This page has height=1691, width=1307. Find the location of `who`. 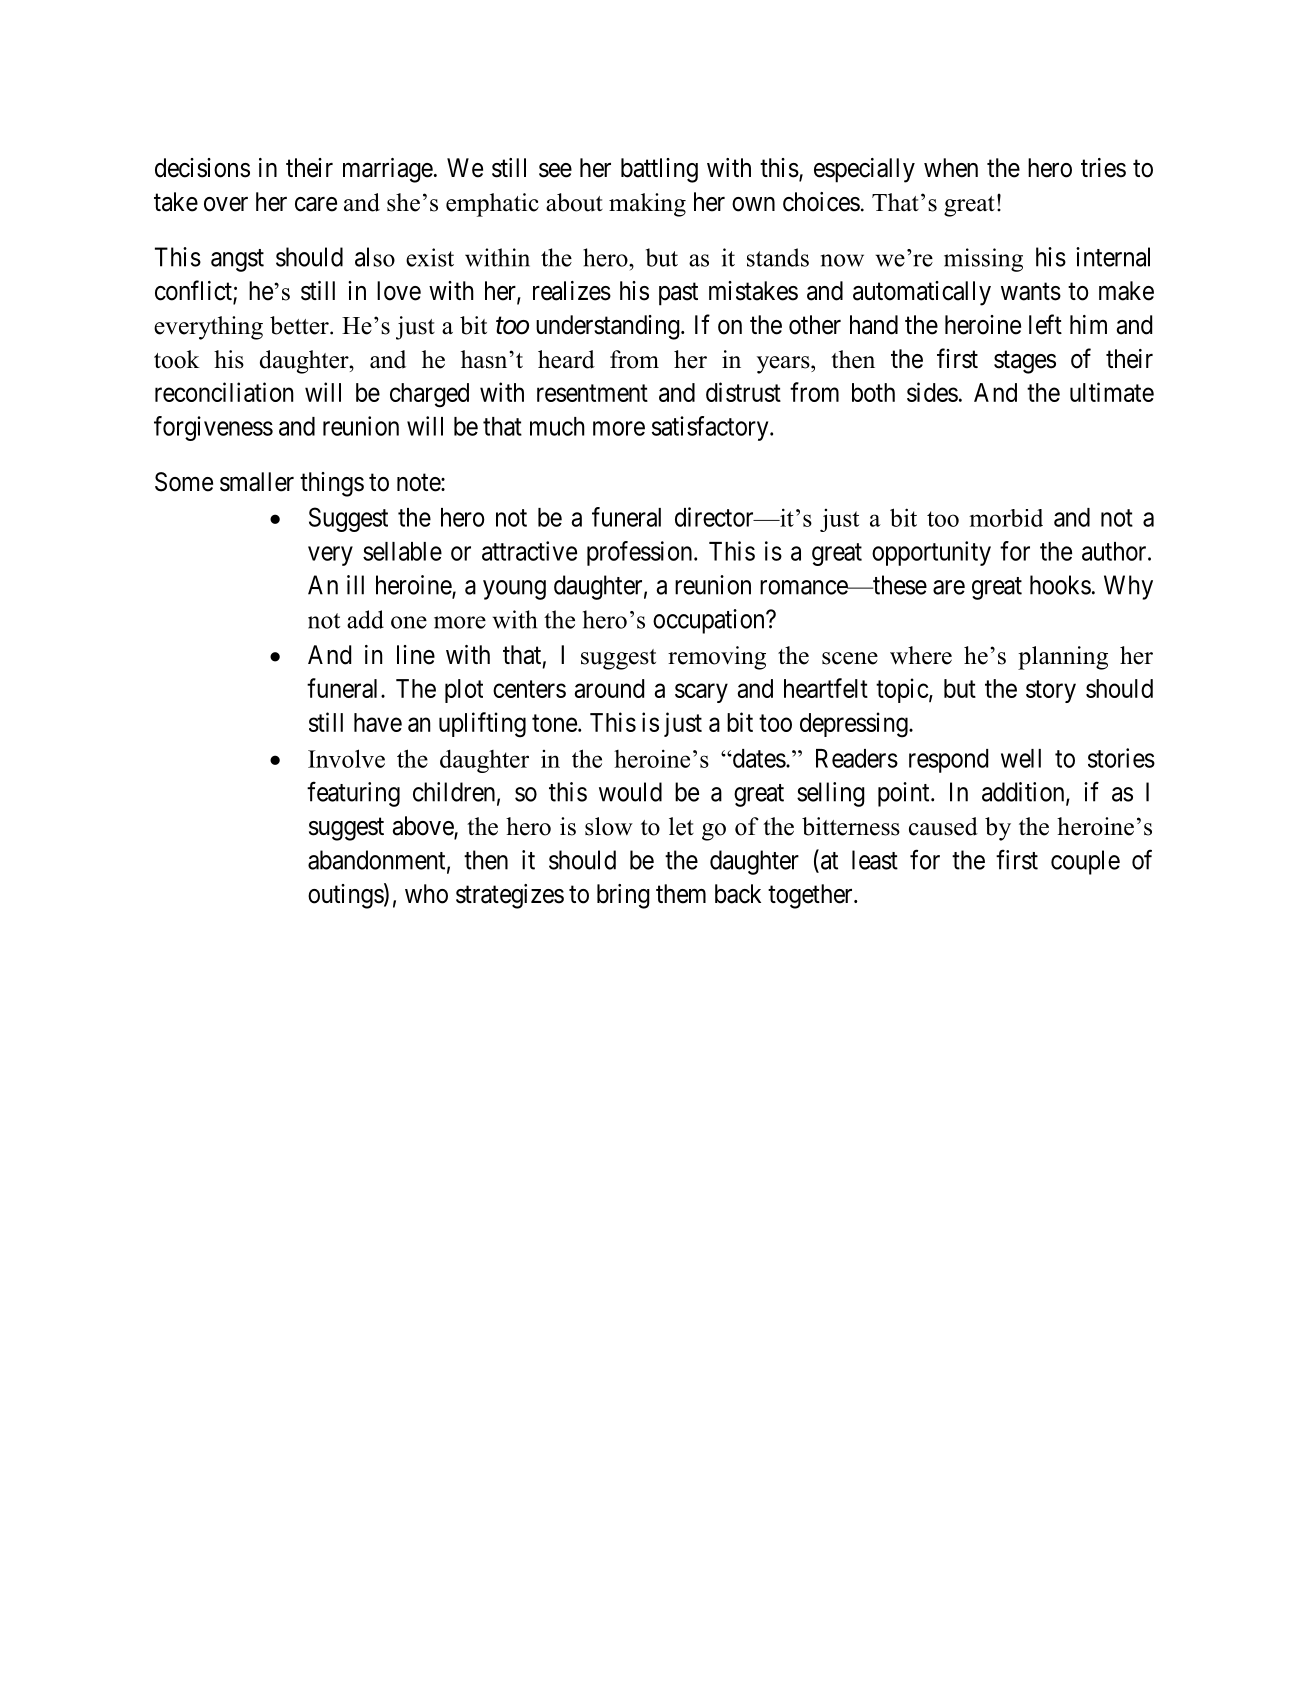

who is located at coordinates (426, 894).
